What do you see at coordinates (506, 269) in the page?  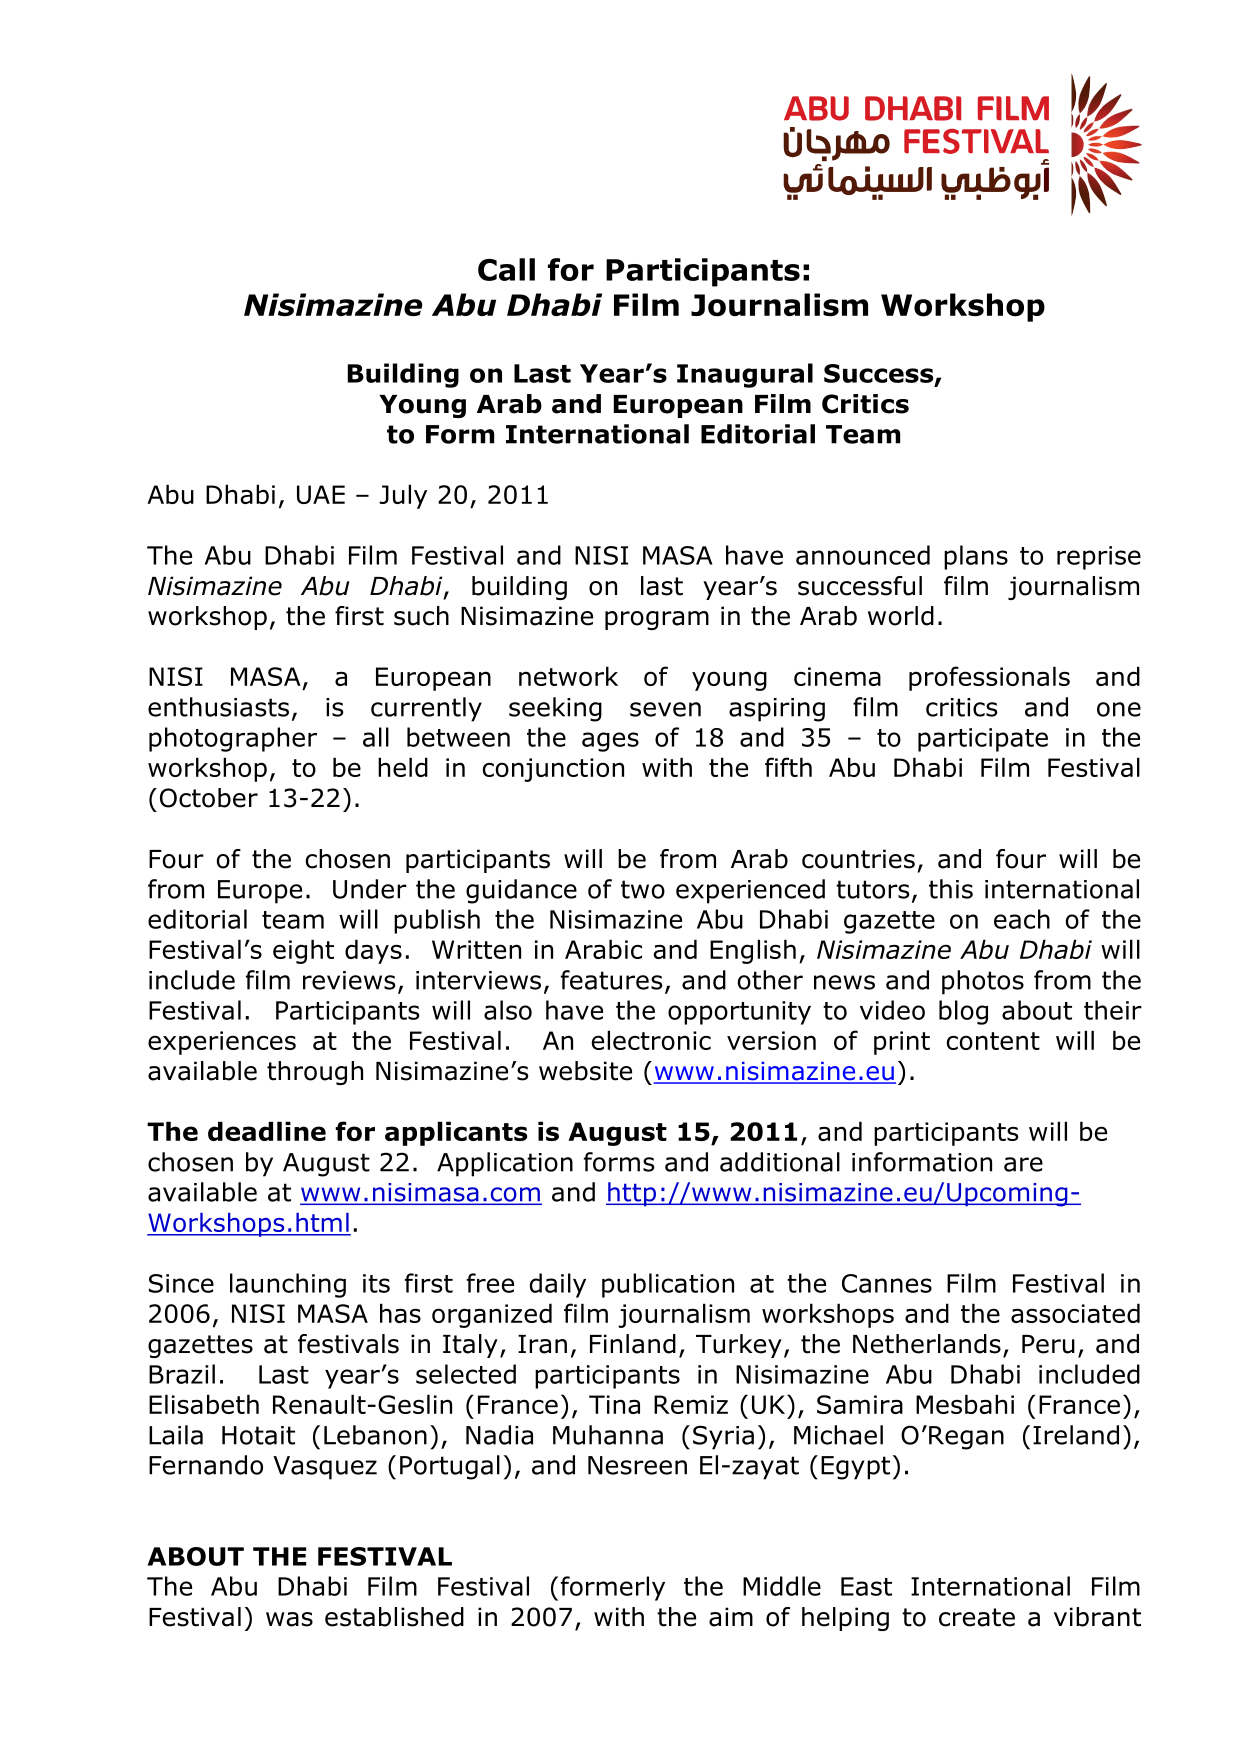 I see `Call` at bounding box center [506, 269].
